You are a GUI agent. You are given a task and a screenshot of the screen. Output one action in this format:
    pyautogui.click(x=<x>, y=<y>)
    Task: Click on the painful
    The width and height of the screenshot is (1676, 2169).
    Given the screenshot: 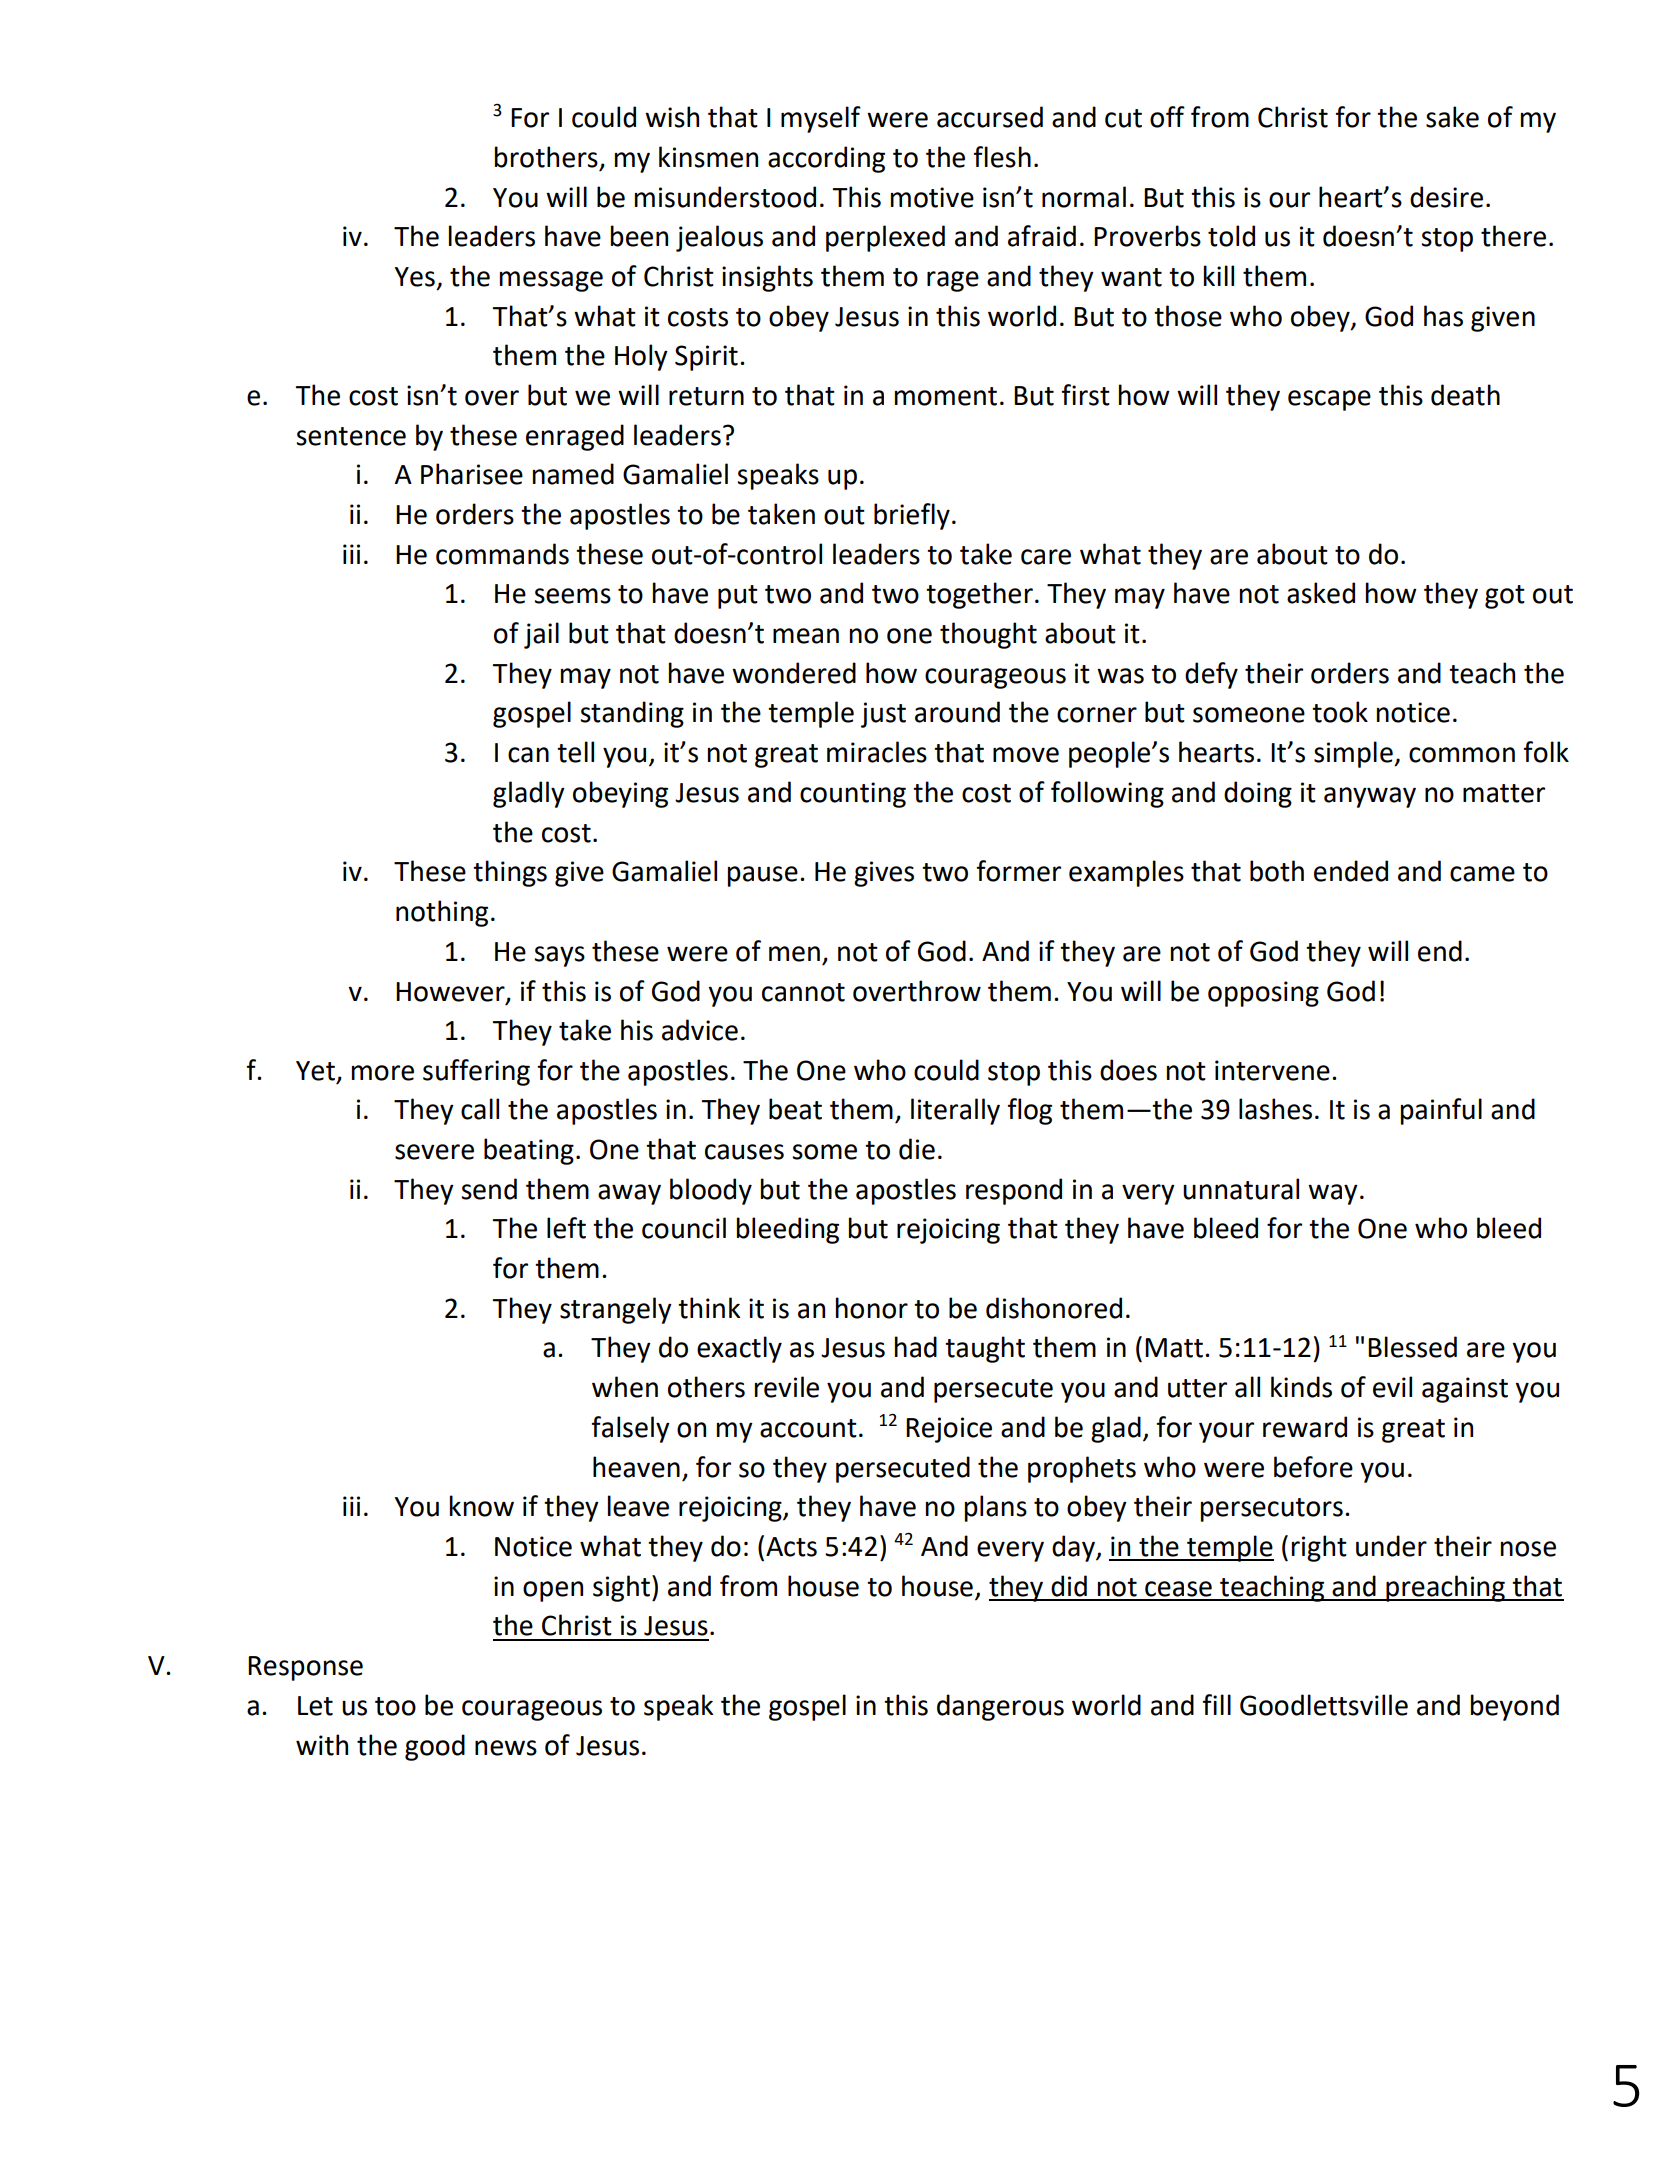 What is the action you would take?
    pyautogui.click(x=1441, y=1111)
